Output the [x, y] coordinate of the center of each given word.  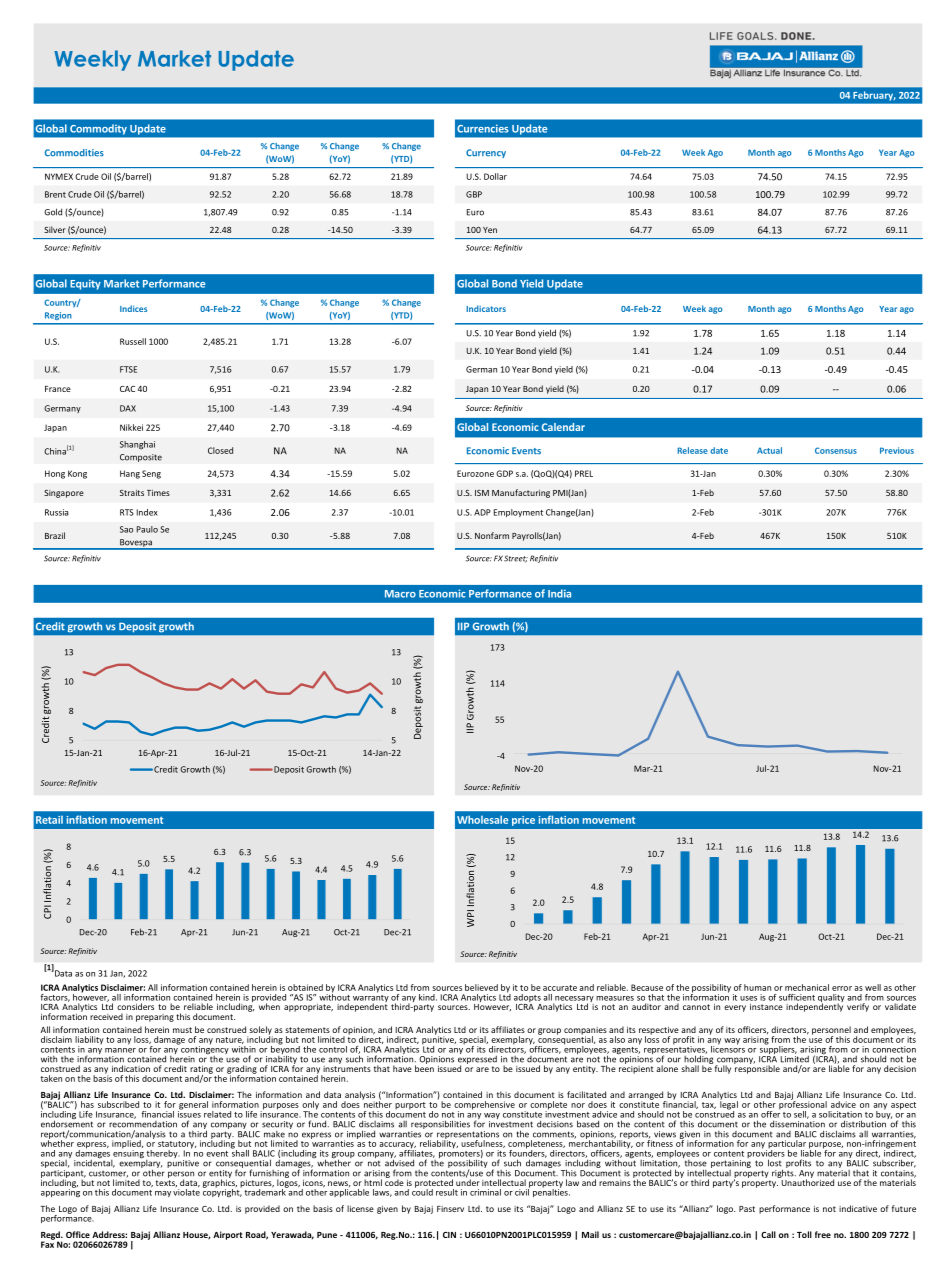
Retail [49, 820]
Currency [486, 153]
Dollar [495, 176]
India [559, 593]
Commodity [98, 130]
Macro [400, 594]
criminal [485, 1192]
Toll [804, 1234]
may [163, 1194]
